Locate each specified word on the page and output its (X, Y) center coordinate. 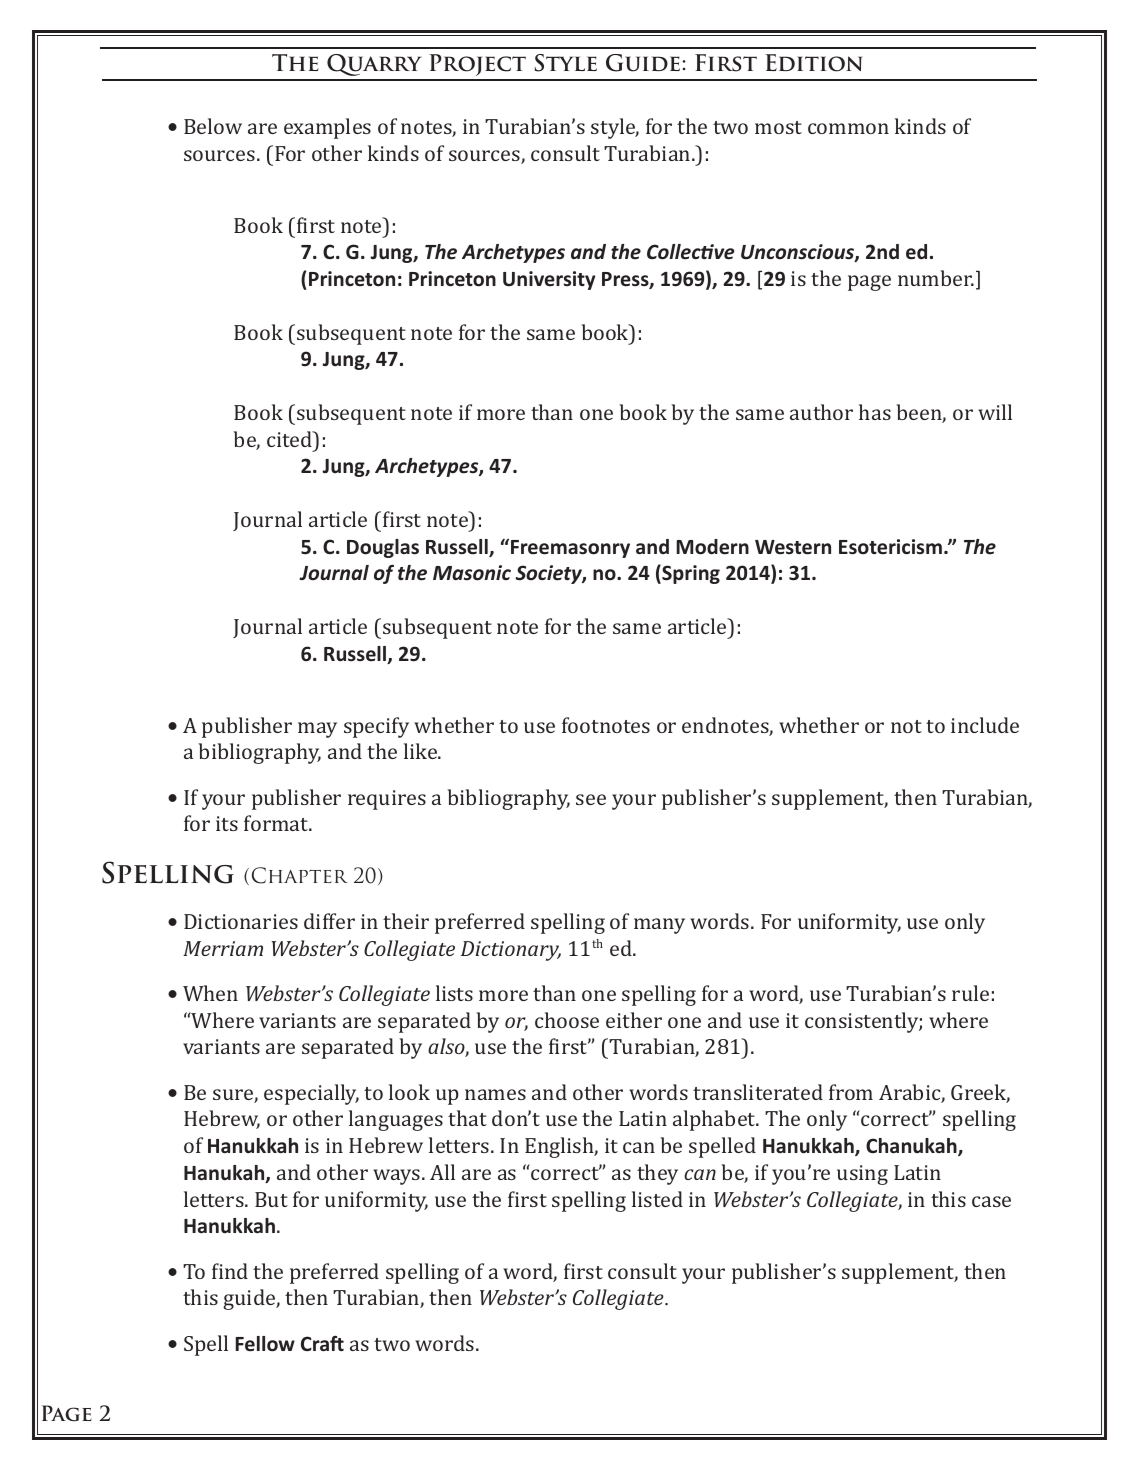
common (848, 128)
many (659, 926)
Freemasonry (570, 549)
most (778, 127)
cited (291, 439)
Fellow (265, 1344)
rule (970, 993)
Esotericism (890, 547)
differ (329, 921)
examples (327, 128)
